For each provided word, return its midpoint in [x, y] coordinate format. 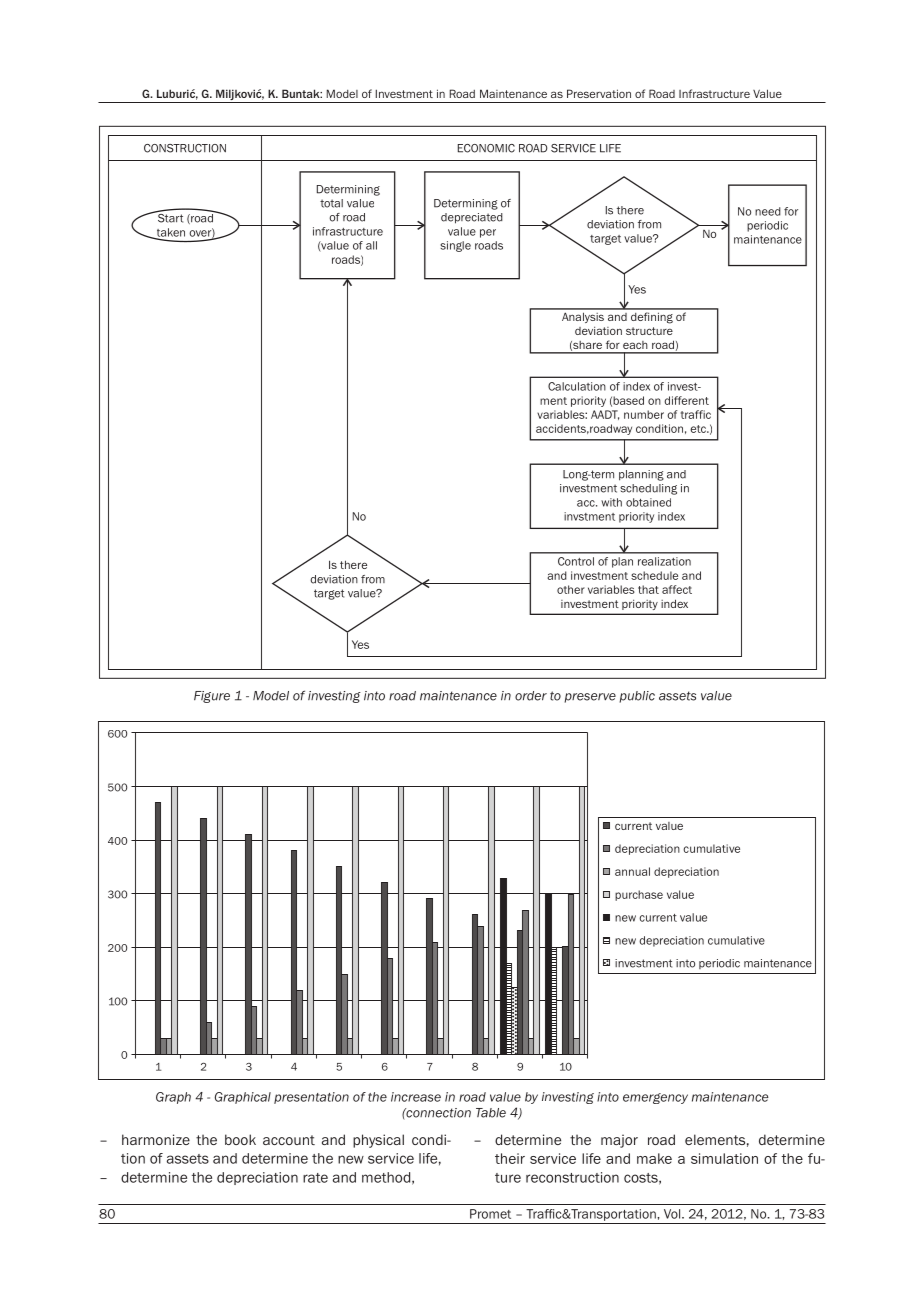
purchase [639, 895]
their [510, 1158]
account [289, 1140]
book [240, 1139]
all [371, 245]
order [531, 696]
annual [632, 871]
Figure [212, 697]
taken [169, 233]
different [686, 400]
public [637, 697]
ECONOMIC [486, 148]
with [611, 502]
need [768, 211]
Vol [673, 1214]
